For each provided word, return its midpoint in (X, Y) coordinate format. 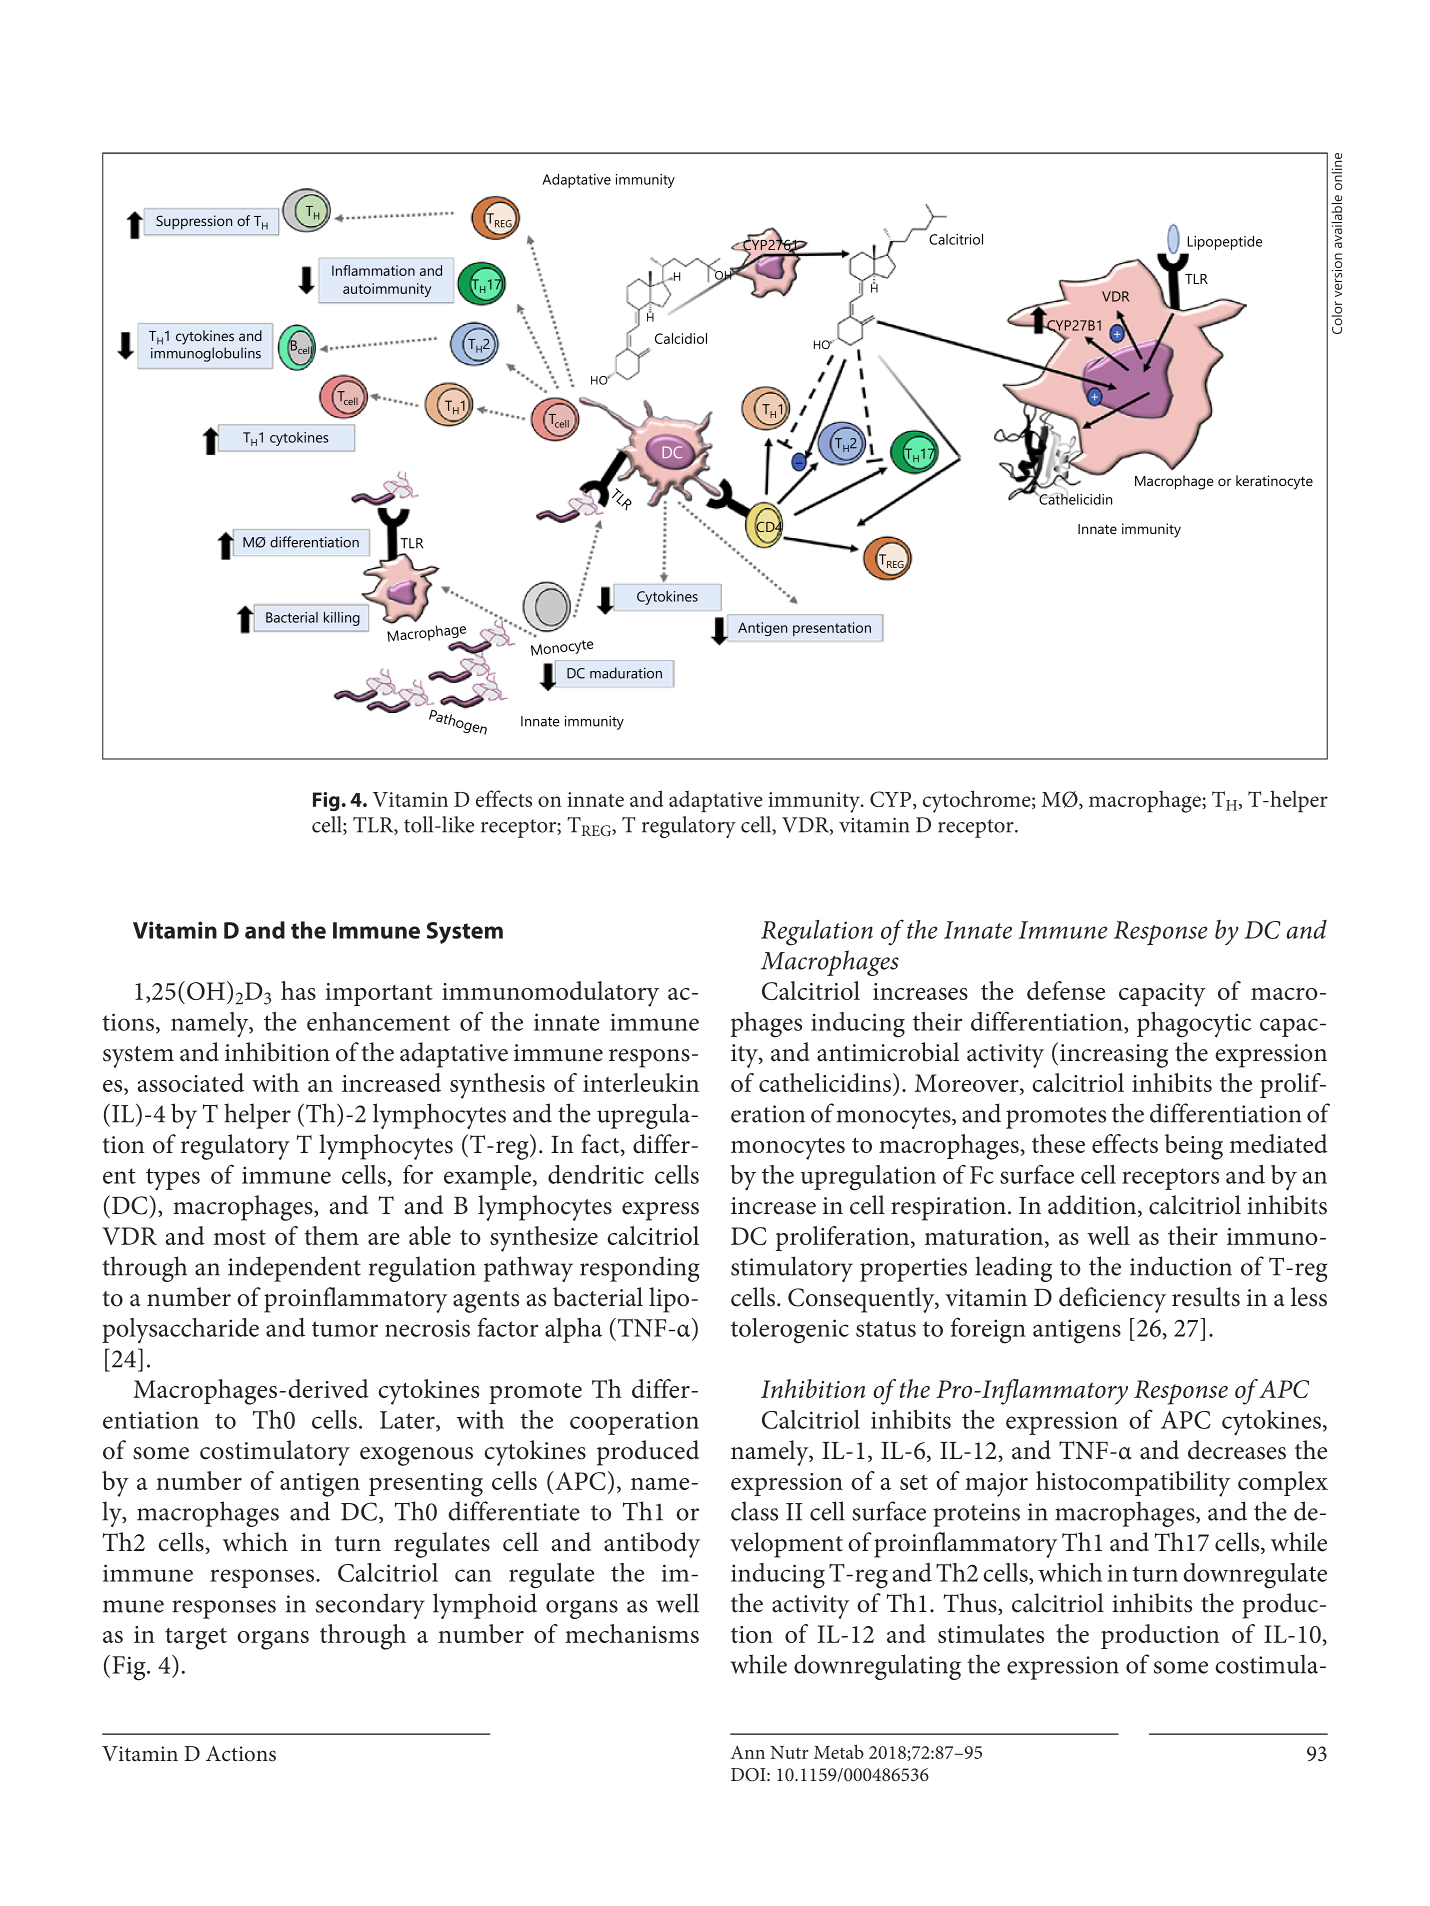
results (1206, 1297)
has (298, 990)
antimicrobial (888, 1052)
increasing (1114, 1056)
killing (342, 619)
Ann (748, 1752)
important (379, 994)
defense (1066, 990)
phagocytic (1194, 1025)
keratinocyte (1274, 482)
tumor (345, 1329)
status (886, 1329)
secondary (370, 1606)
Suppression (194, 222)
